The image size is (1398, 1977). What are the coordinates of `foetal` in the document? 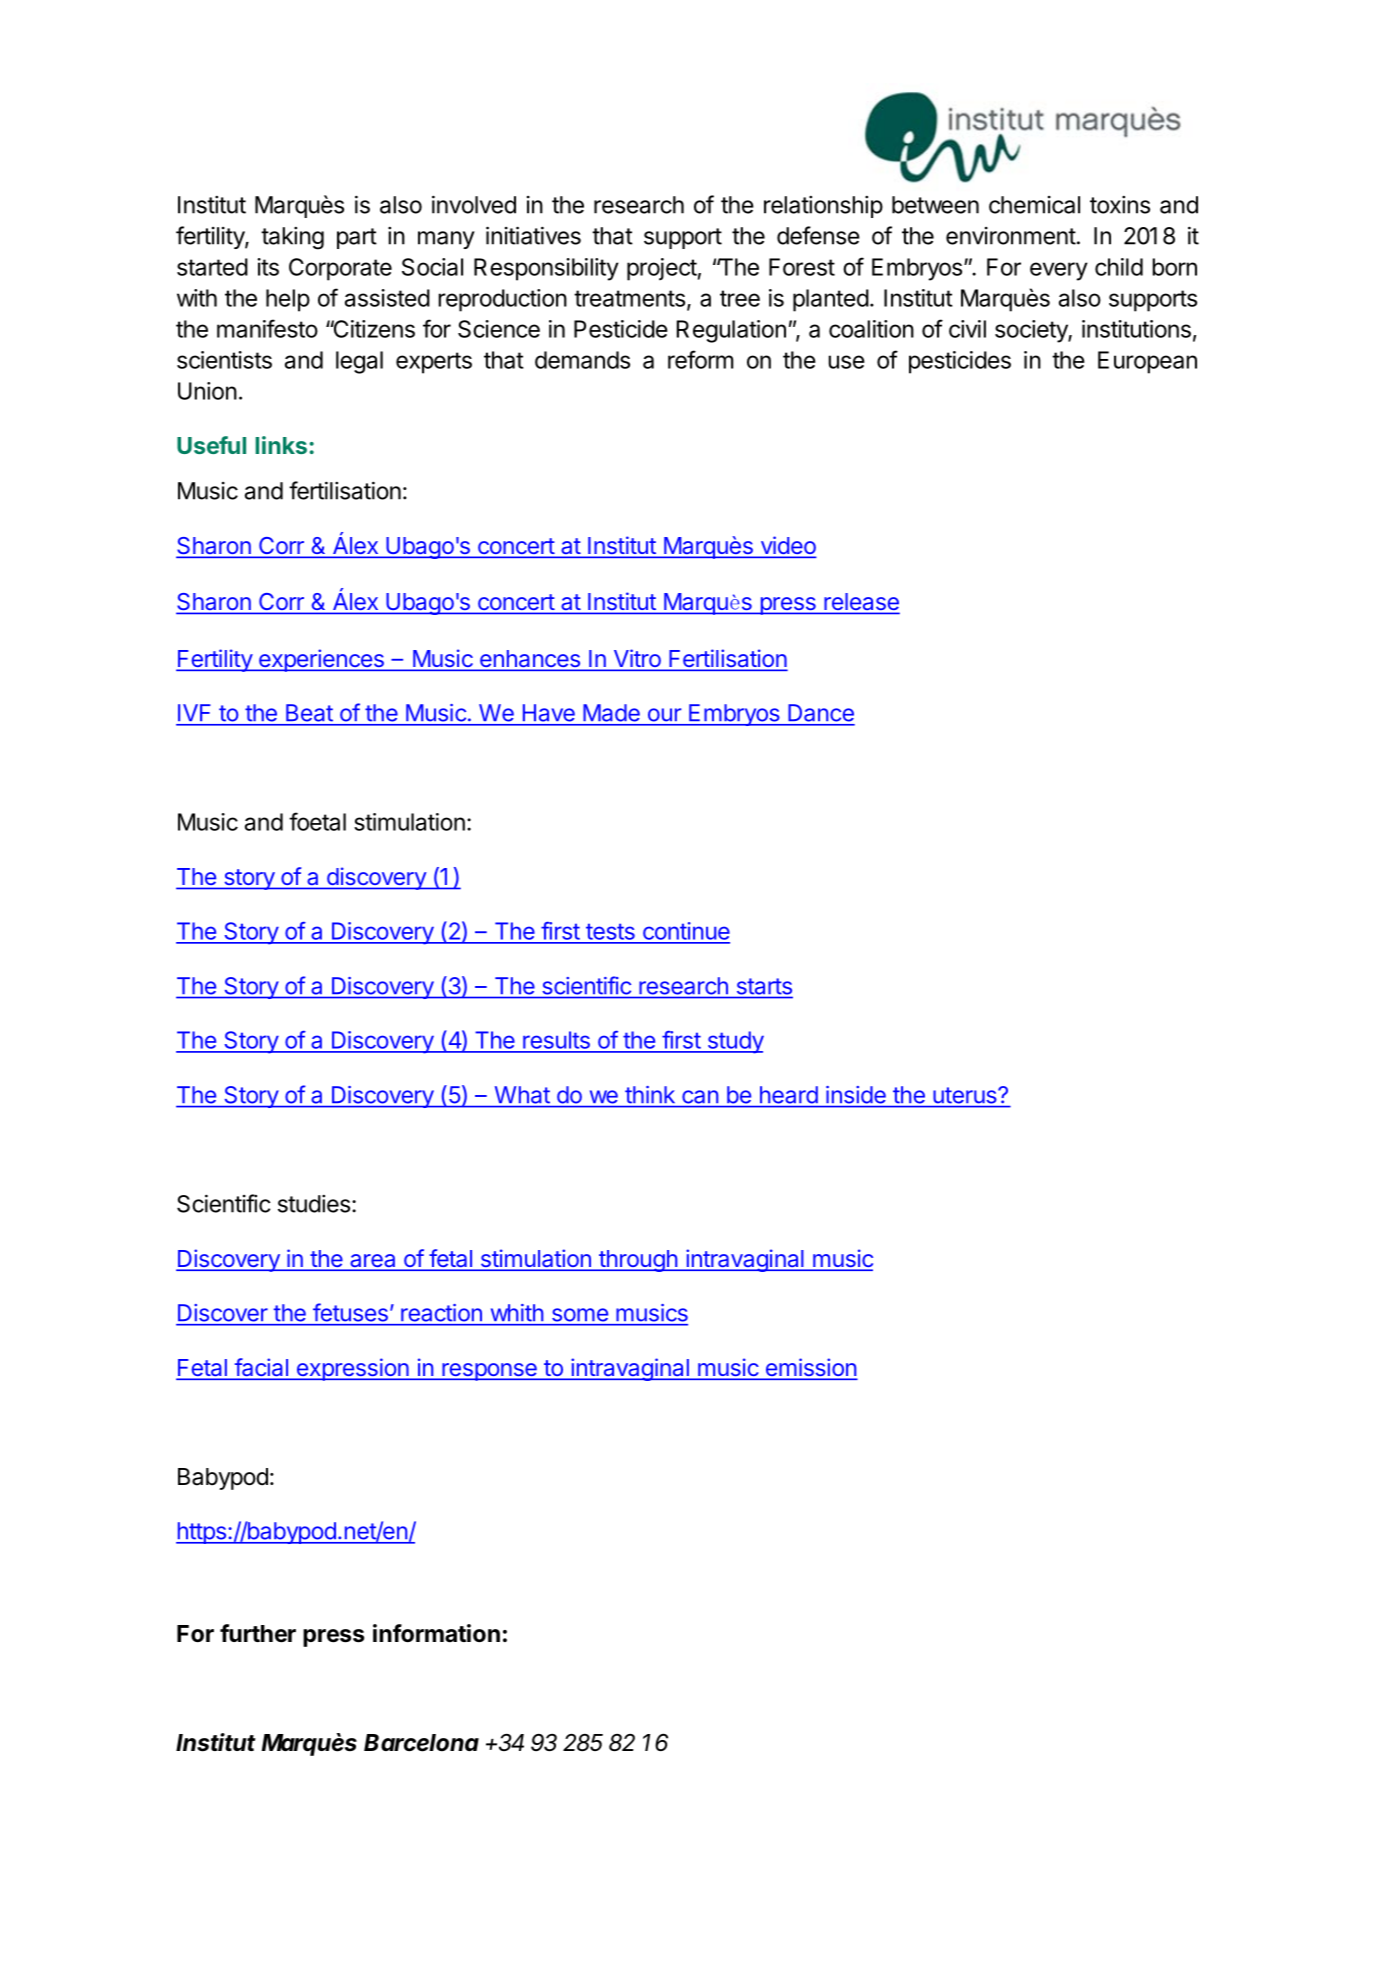 It's located at (317, 821).
